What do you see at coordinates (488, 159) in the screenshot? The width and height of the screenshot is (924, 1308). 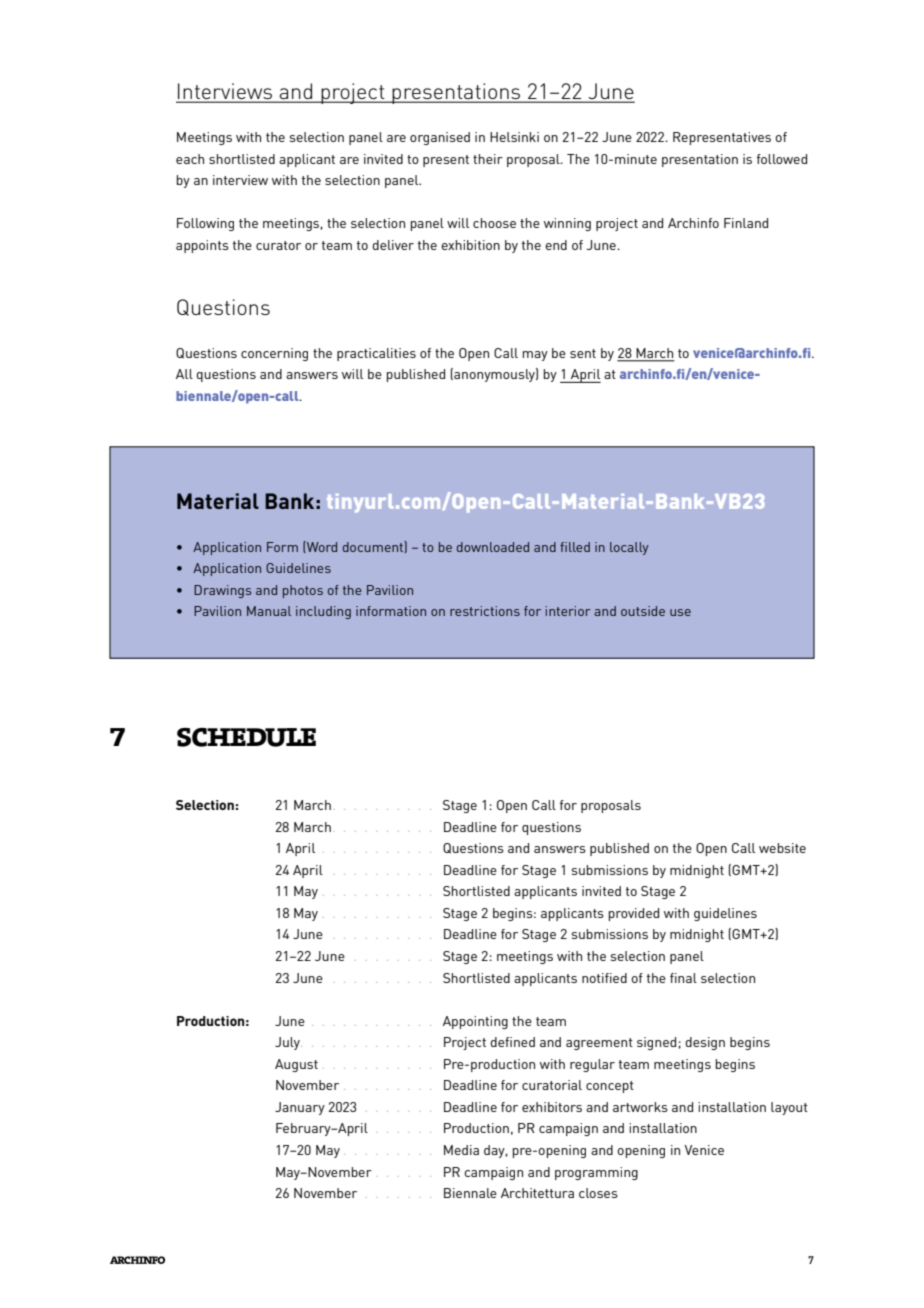 I see `their` at bounding box center [488, 159].
